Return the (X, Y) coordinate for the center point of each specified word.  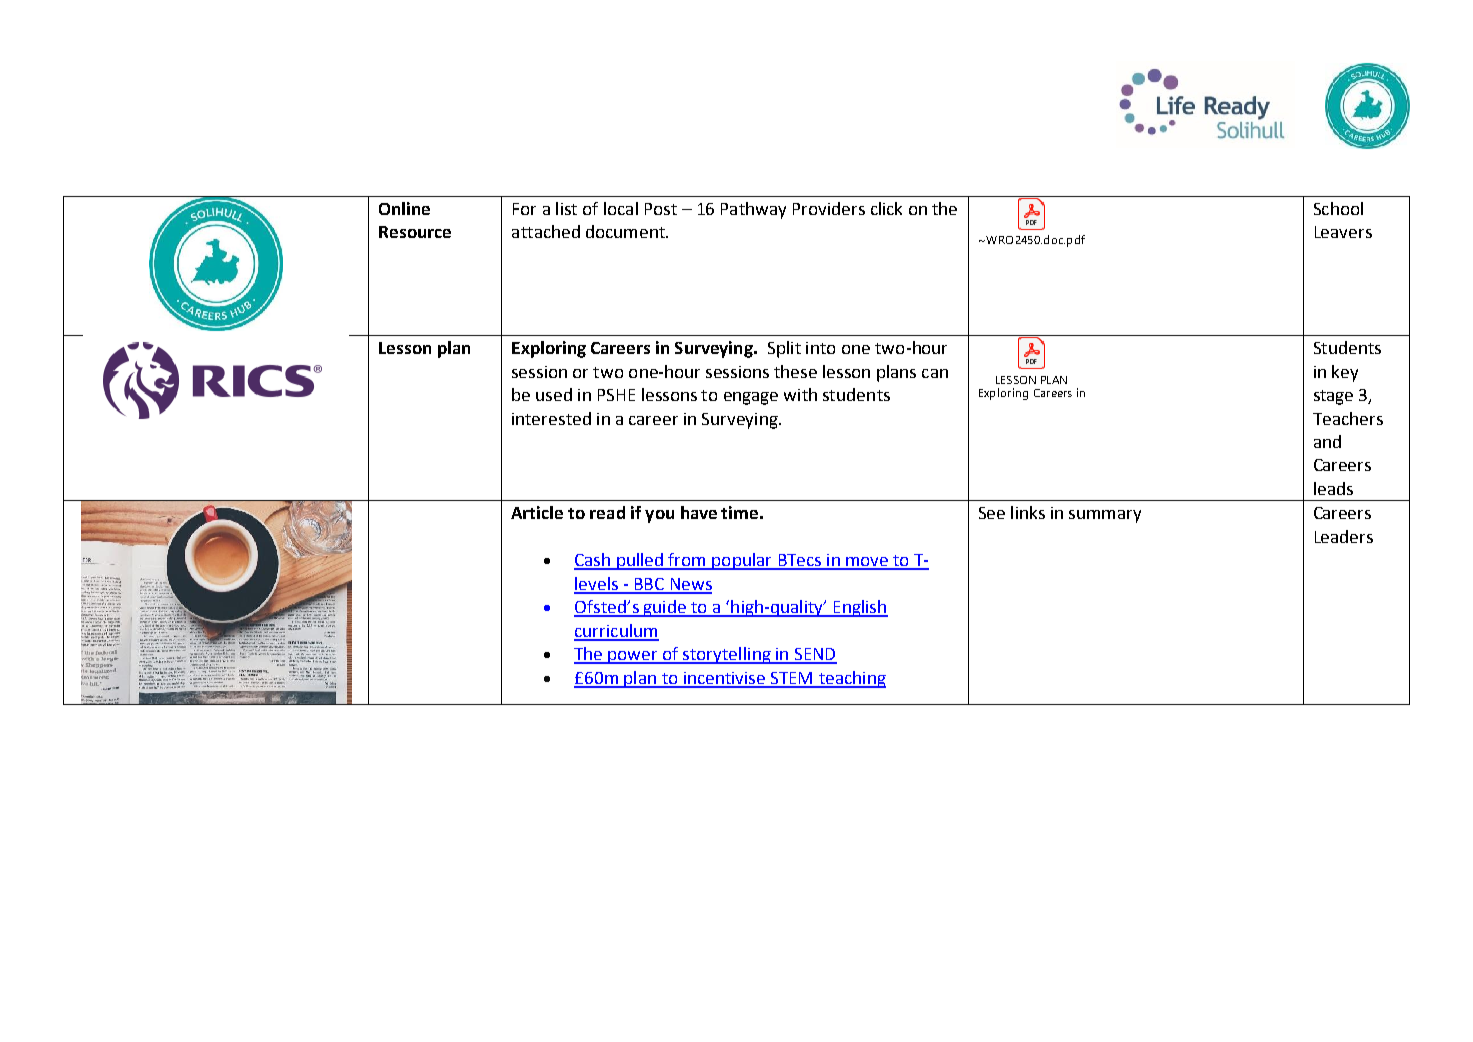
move (867, 563)
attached (546, 231)
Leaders (1344, 536)
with (800, 394)
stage (1333, 397)
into (820, 348)
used (554, 394)
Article (537, 512)
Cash (593, 561)
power (633, 657)
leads (1333, 488)
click (886, 208)
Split (784, 349)
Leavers (1343, 232)
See (992, 513)
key (1345, 373)
